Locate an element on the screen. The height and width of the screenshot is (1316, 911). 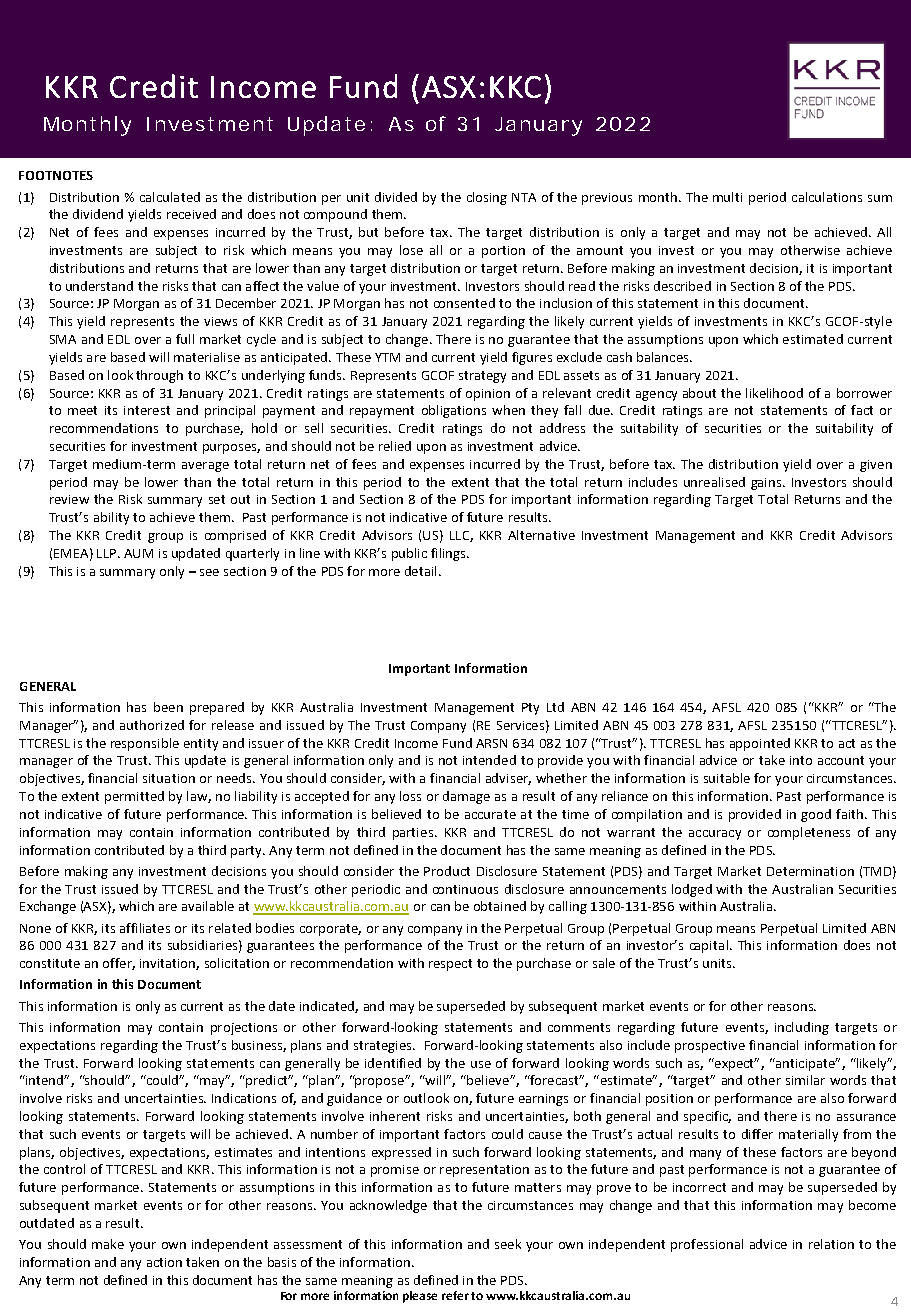
refer is located at coordinates (455, 1295).
